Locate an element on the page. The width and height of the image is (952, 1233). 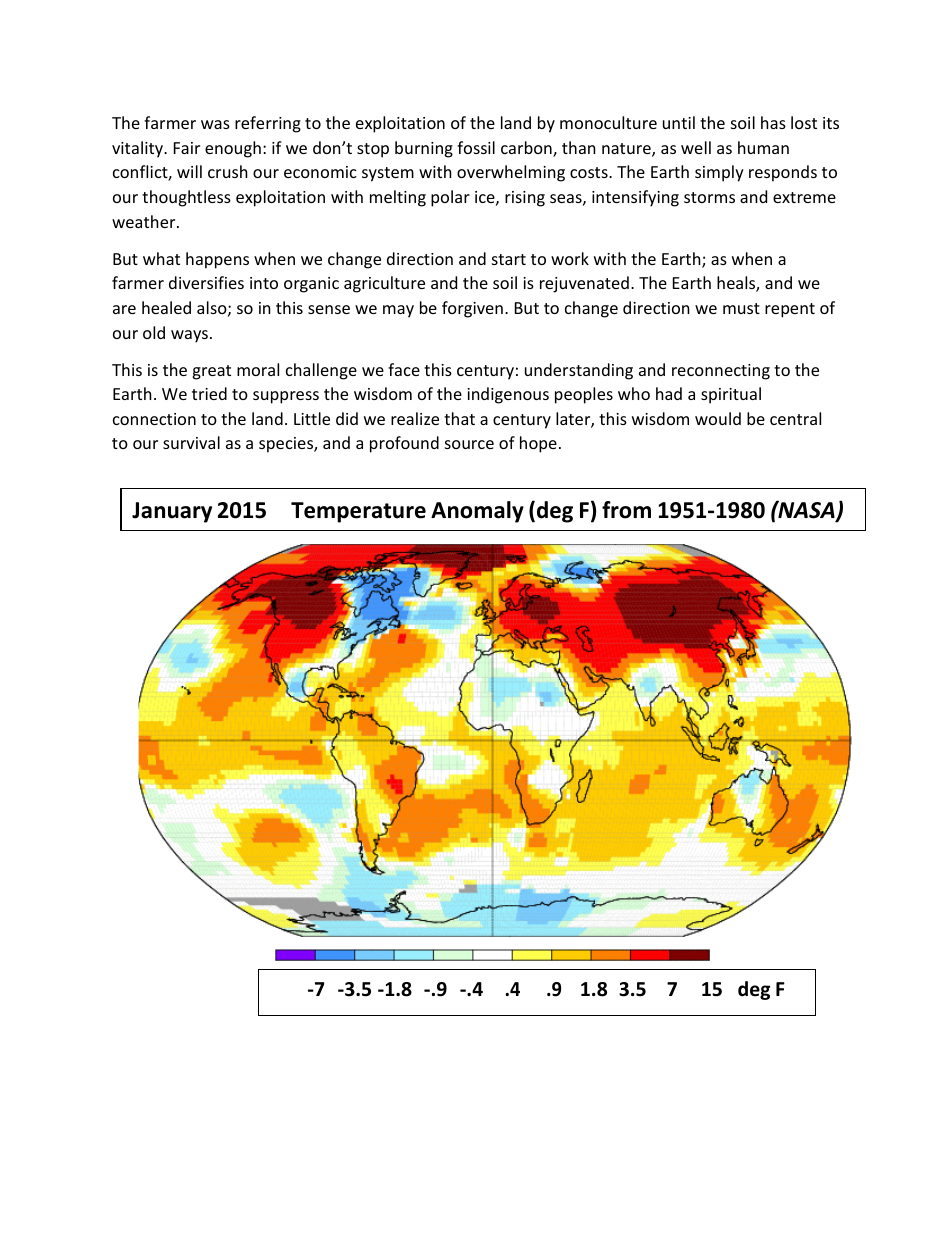
has is located at coordinates (773, 122).
